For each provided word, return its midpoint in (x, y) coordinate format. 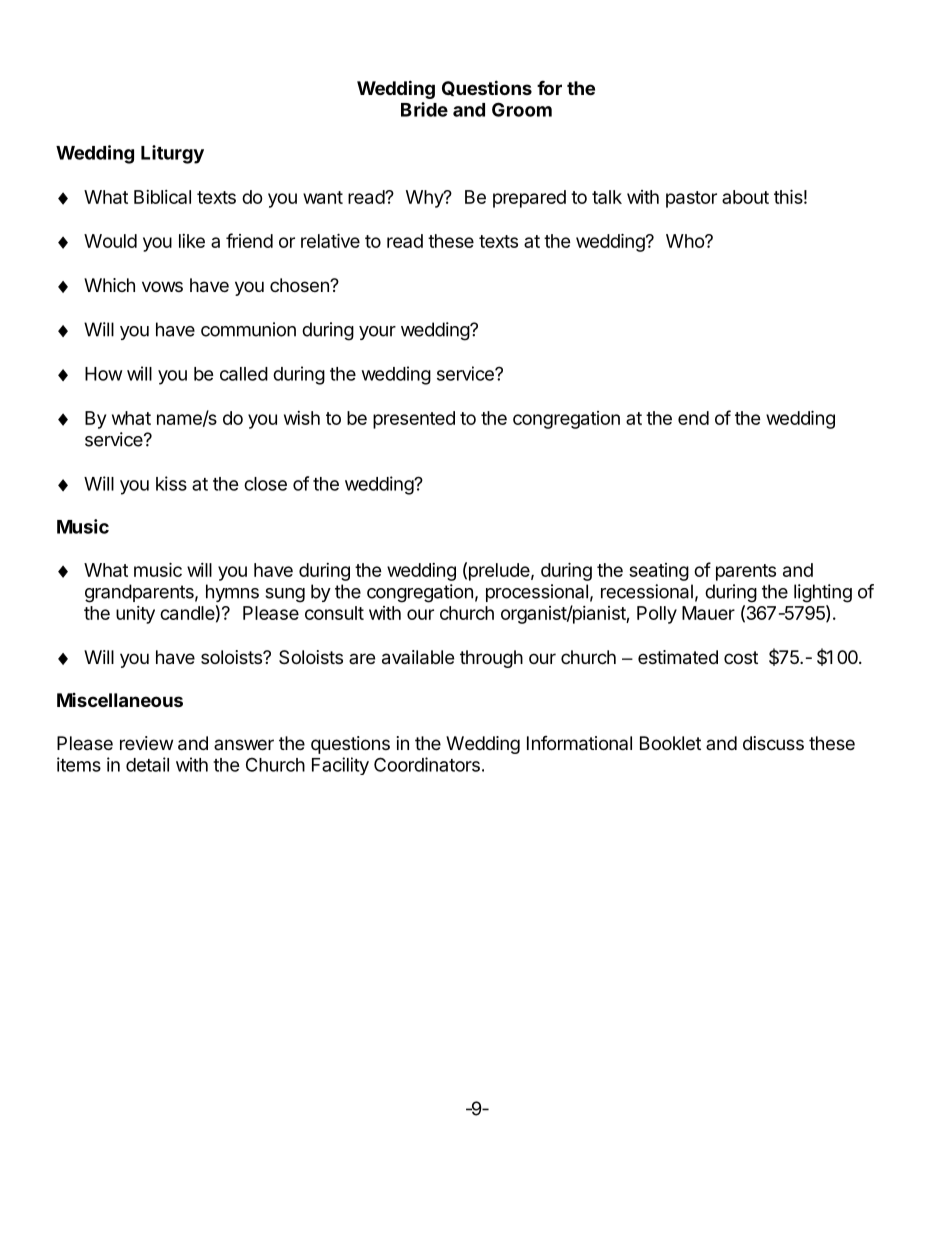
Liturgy (172, 154)
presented (414, 420)
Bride (424, 109)
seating (659, 572)
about (745, 197)
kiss (171, 483)
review (146, 743)
